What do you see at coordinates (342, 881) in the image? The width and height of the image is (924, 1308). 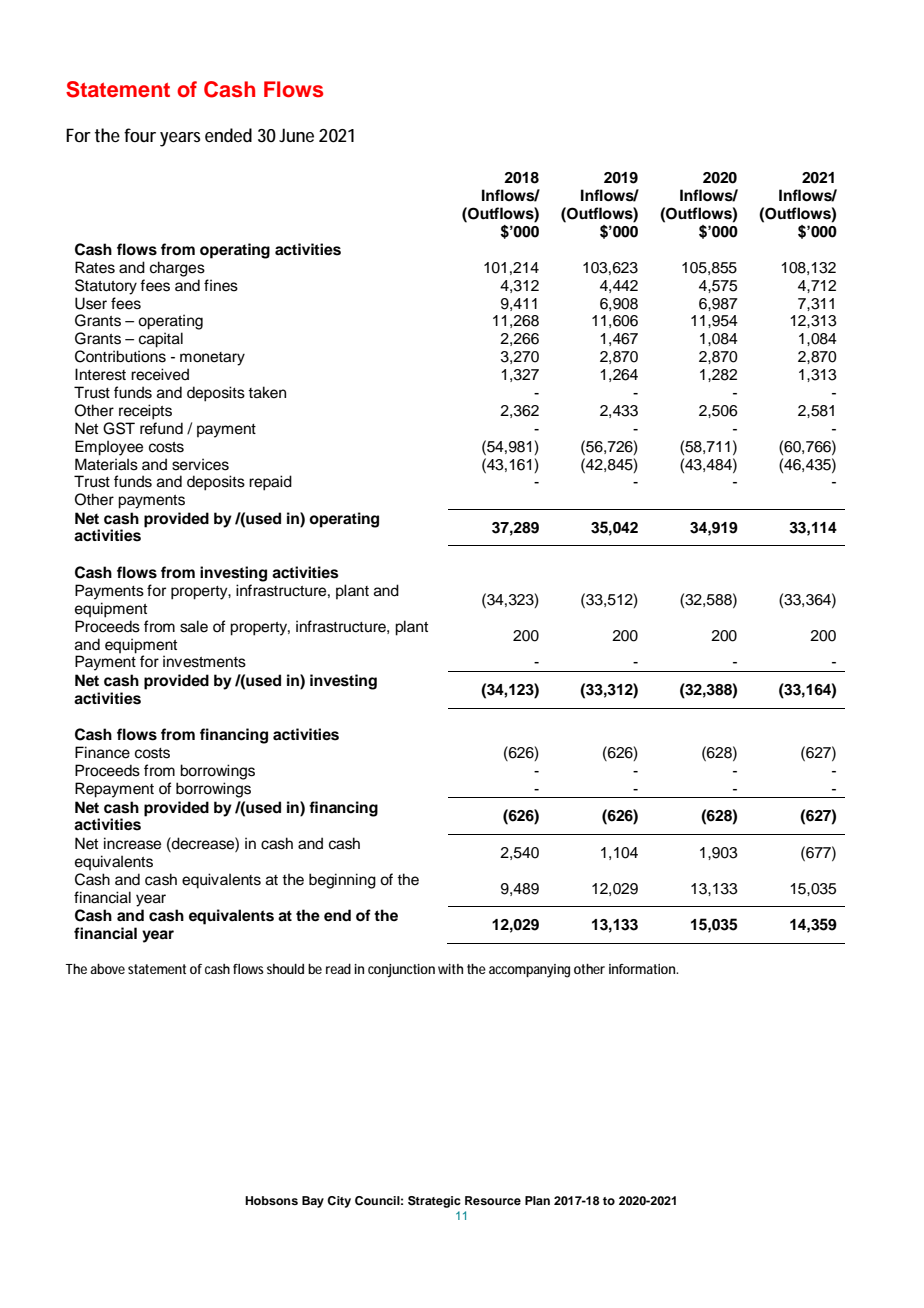 I see `beginning` at bounding box center [342, 881].
